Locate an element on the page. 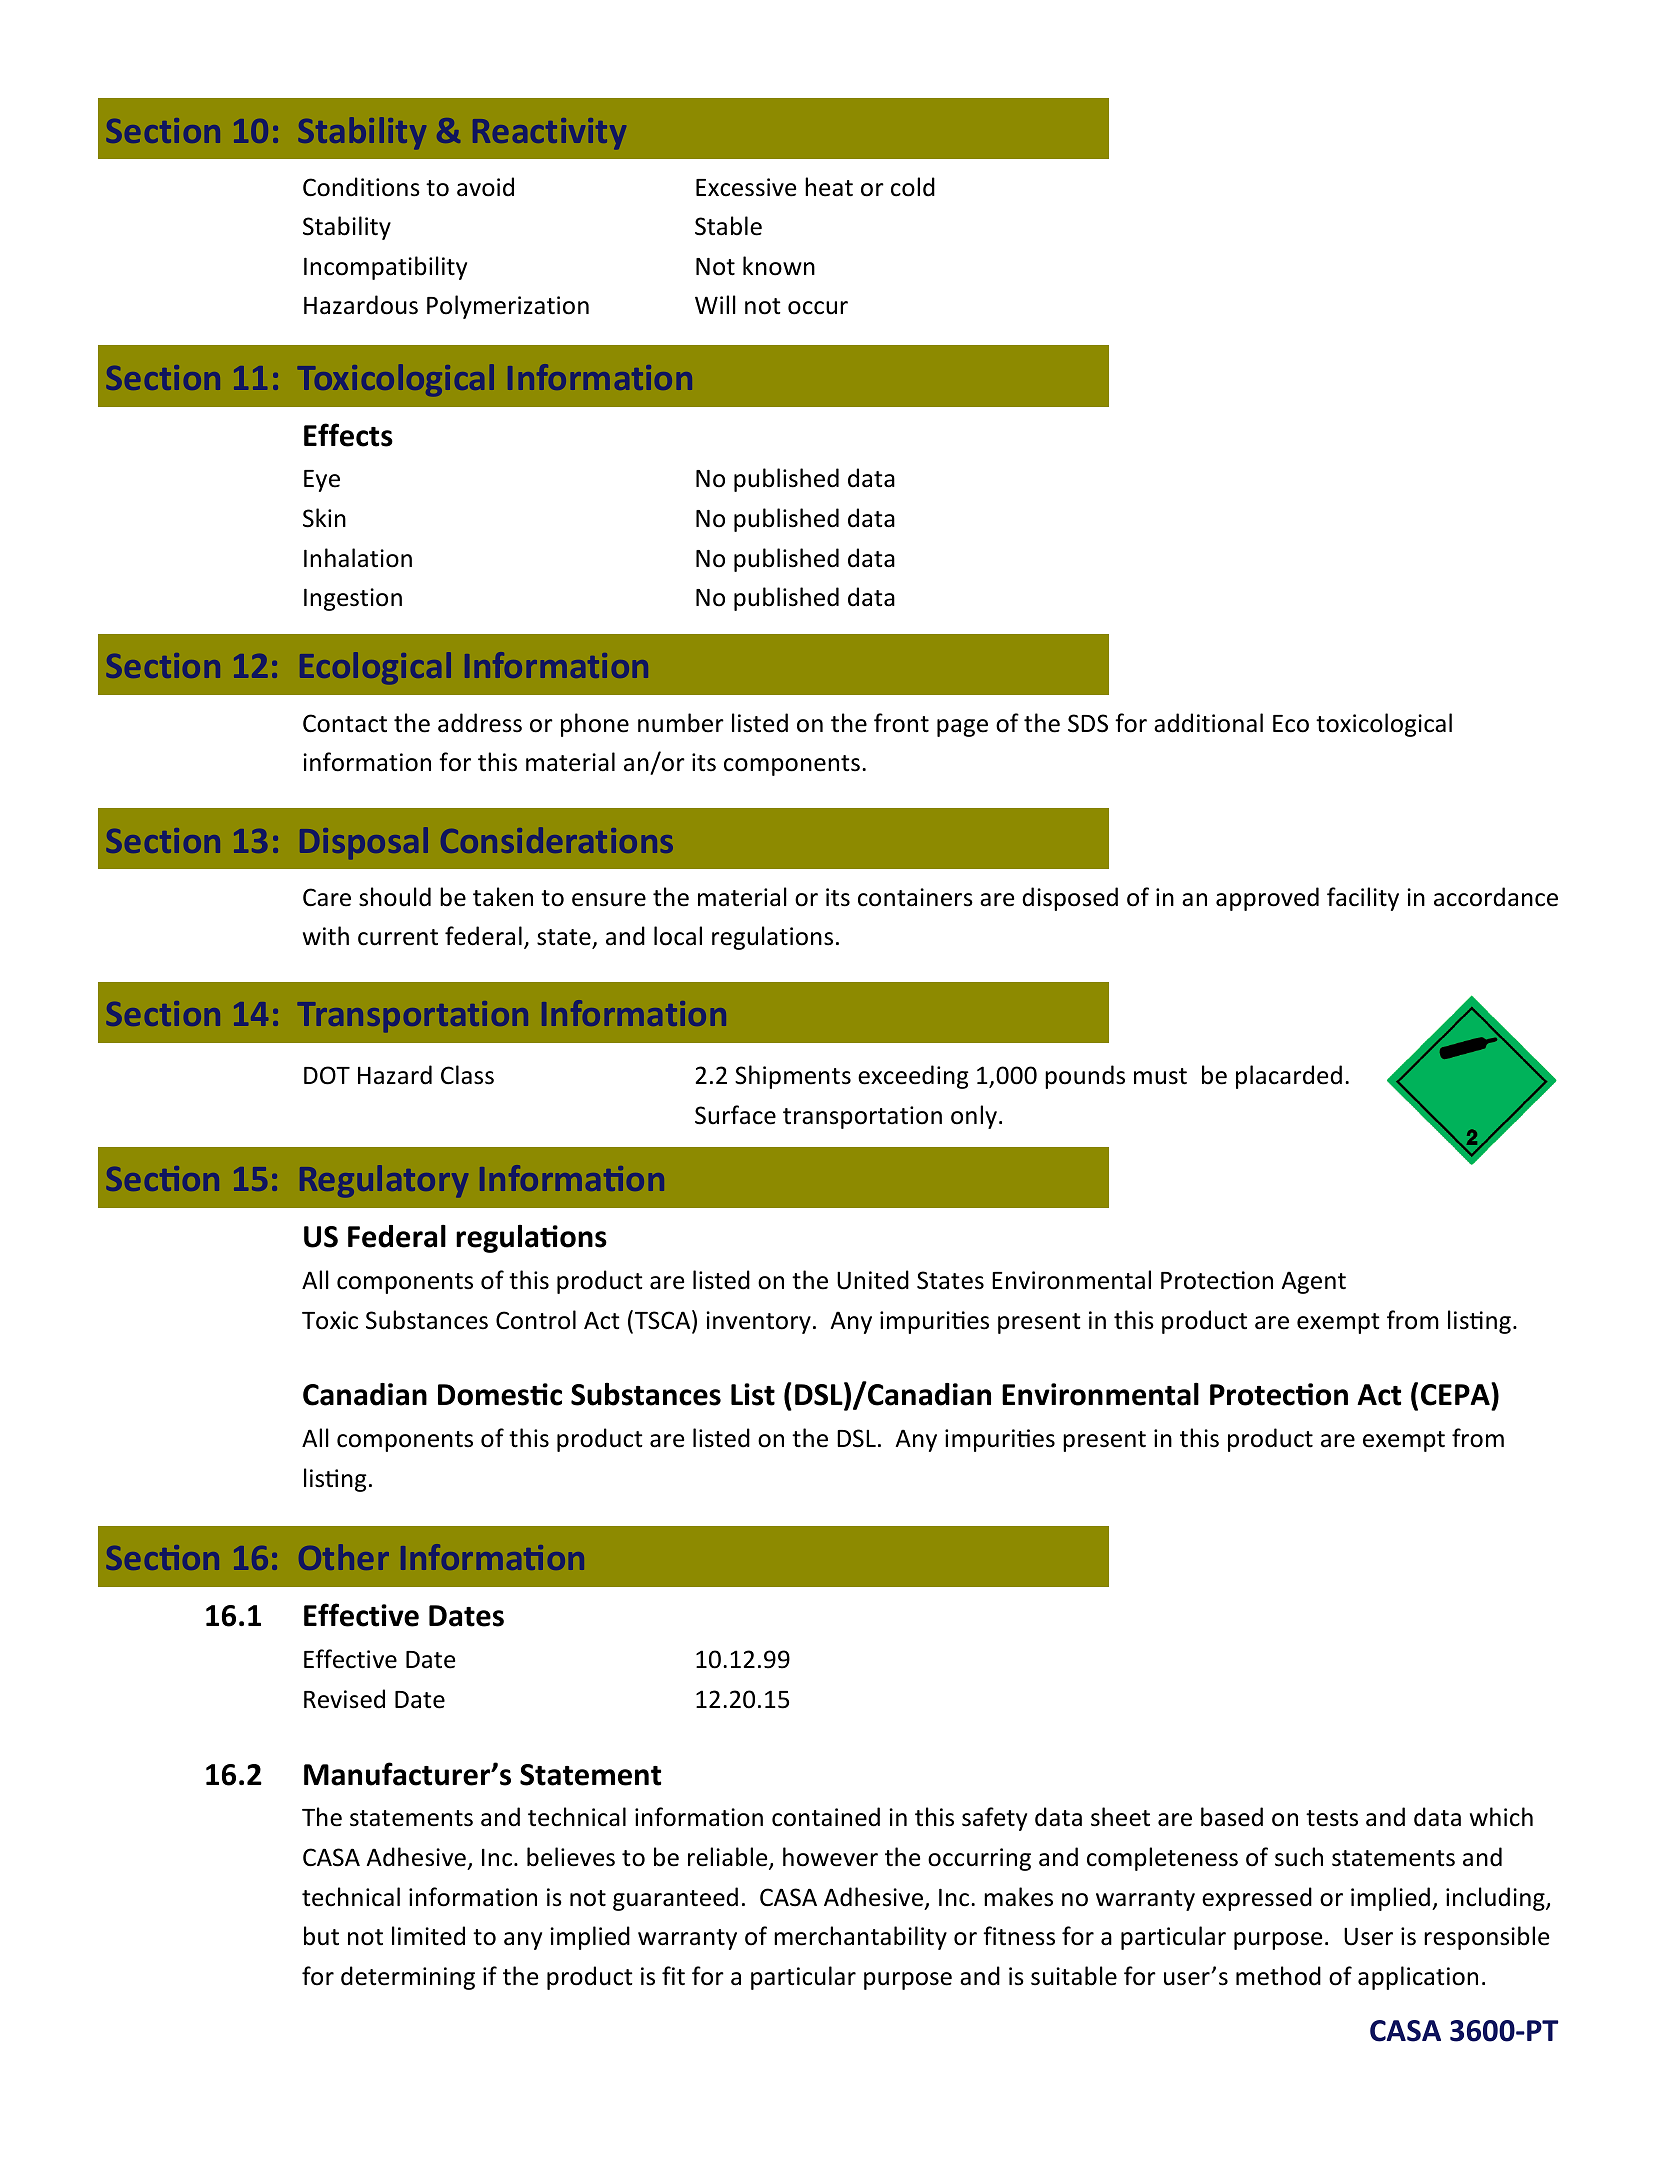 This image has height=2157, width=1667. Class is located at coordinates (467, 1075).
